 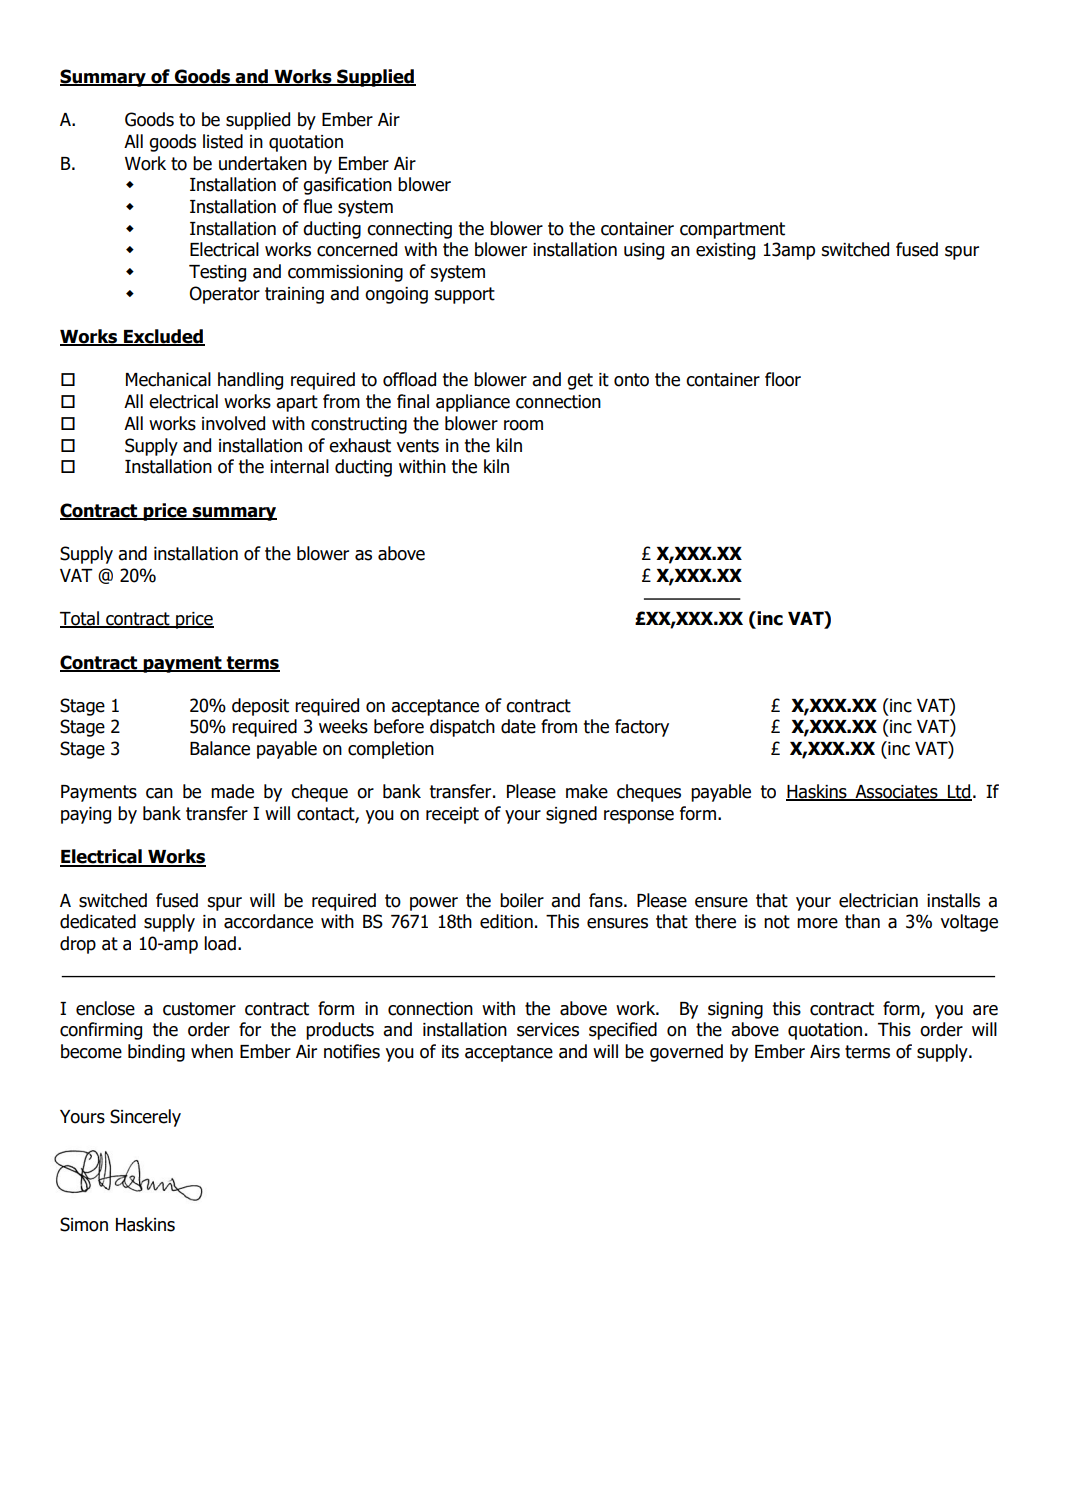 I want to click on accordance, so click(x=268, y=921).
